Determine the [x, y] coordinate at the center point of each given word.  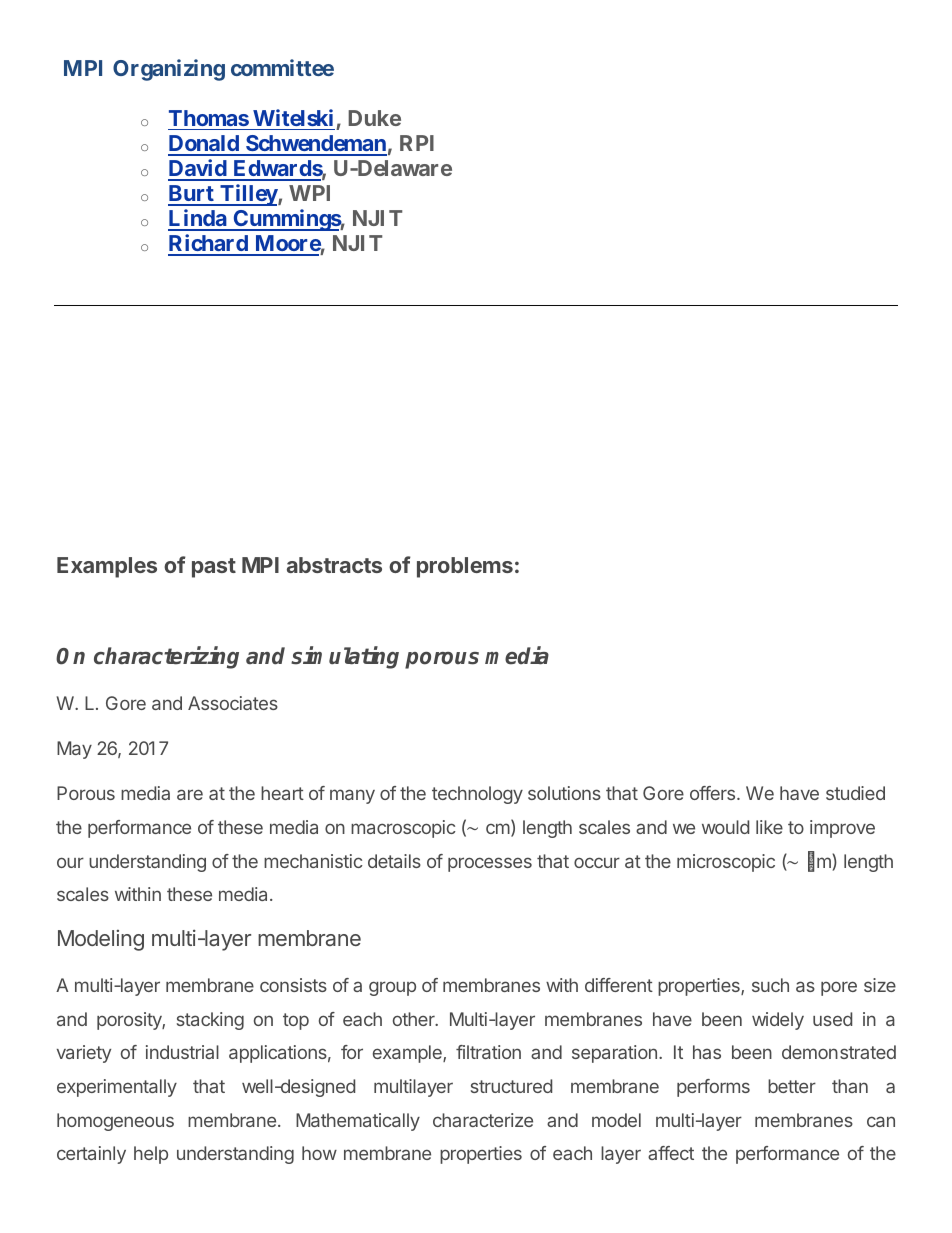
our [70, 862]
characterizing [166, 657]
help [151, 1155]
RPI [417, 143]
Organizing [169, 70]
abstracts [334, 565]
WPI [309, 193]
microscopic [726, 863]
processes [490, 864]
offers [714, 793]
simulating [345, 657]
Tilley [248, 195]
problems [465, 567]
